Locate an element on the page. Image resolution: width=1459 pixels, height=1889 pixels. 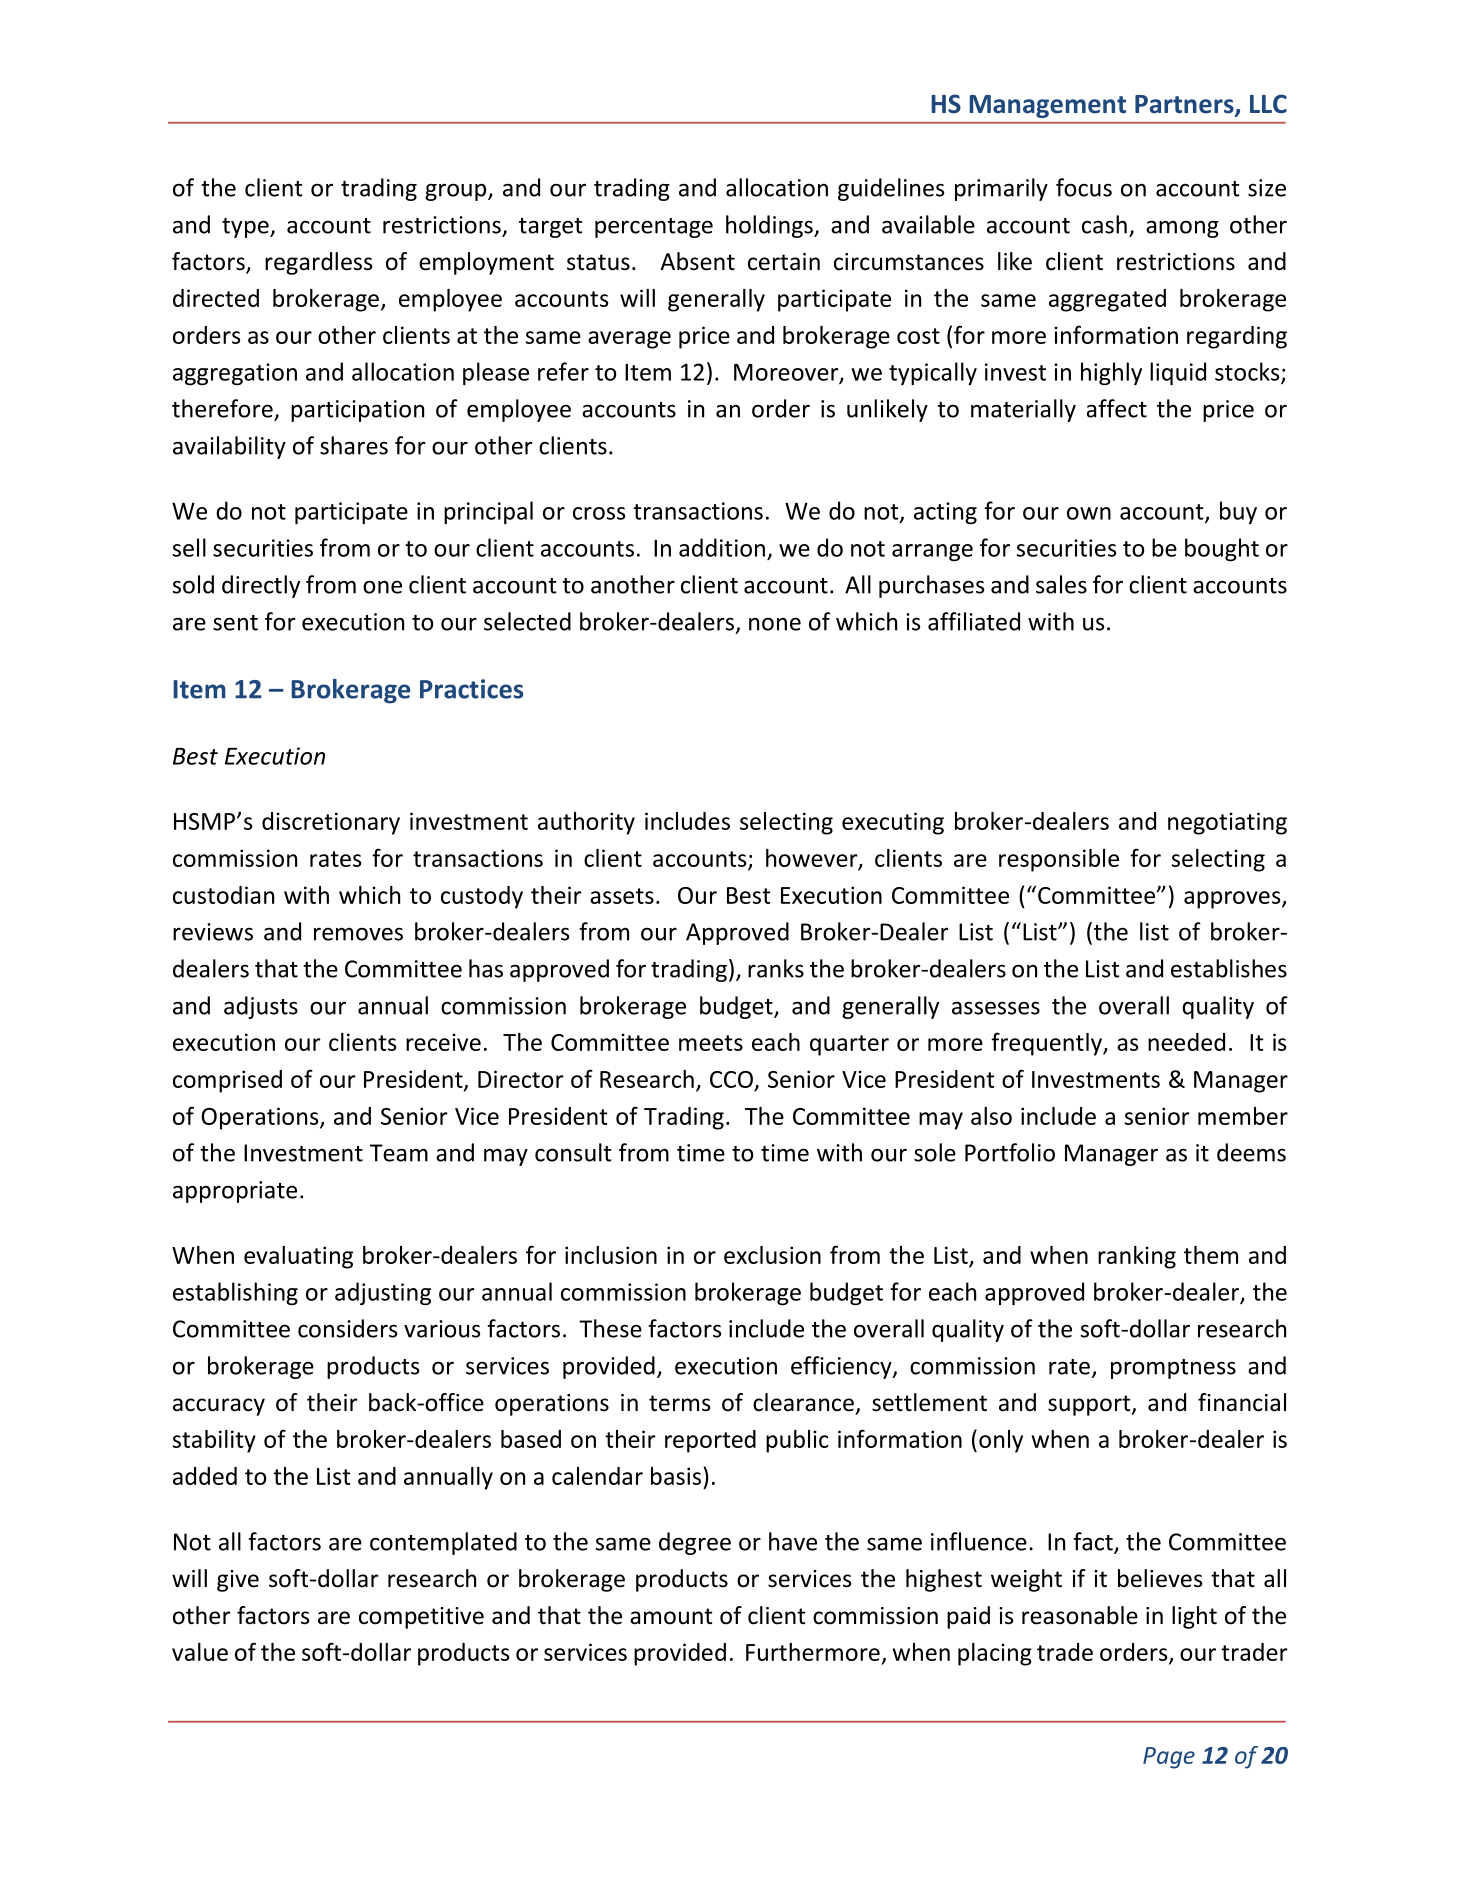
type is located at coordinates (246, 228).
